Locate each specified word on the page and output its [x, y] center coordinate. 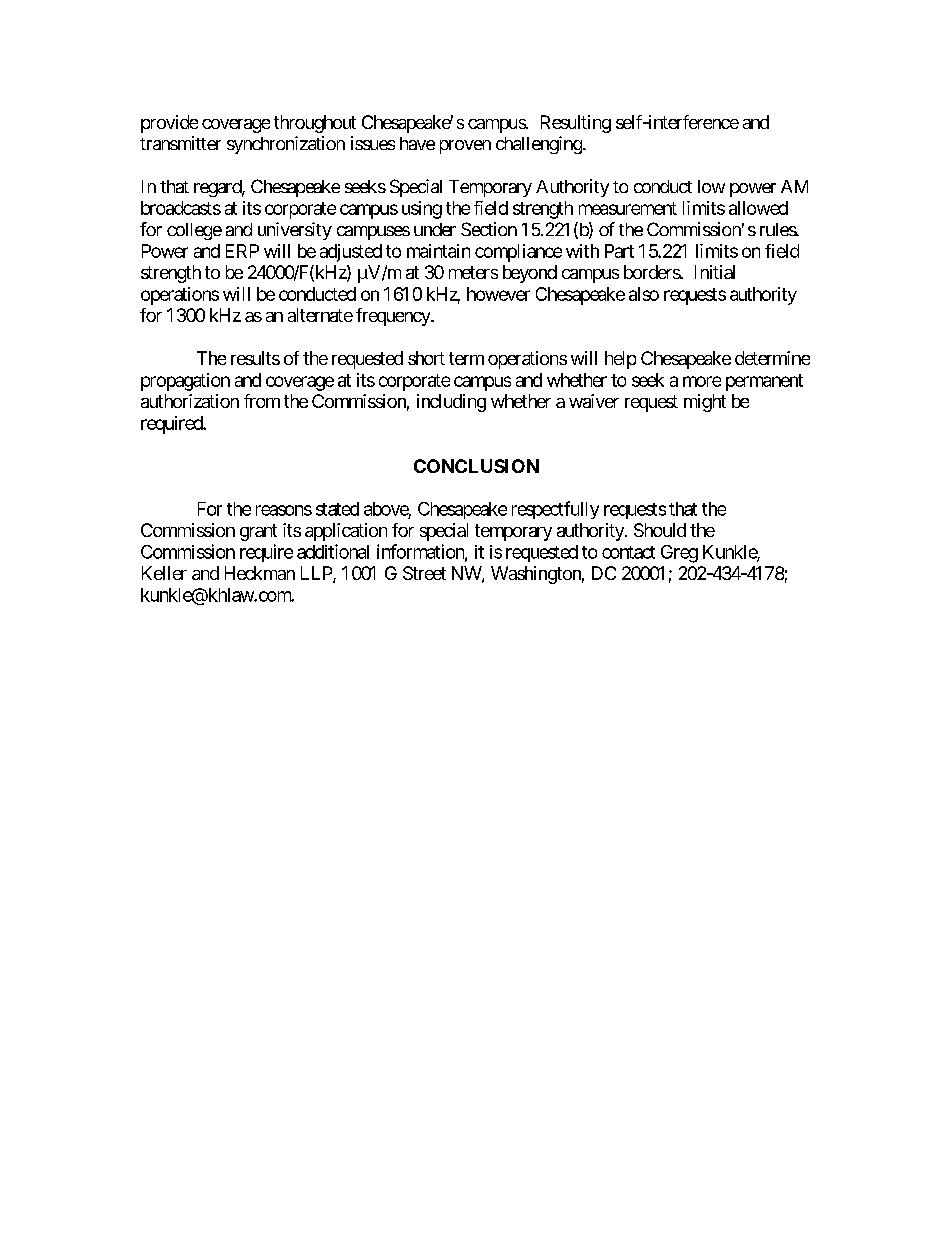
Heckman [260, 573]
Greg [679, 554]
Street [424, 573]
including [451, 403]
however [498, 294]
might [705, 403]
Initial [715, 272]
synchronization [286, 145]
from [262, 401]
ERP [242, 251]
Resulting [576, 124]
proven [465, 147]
